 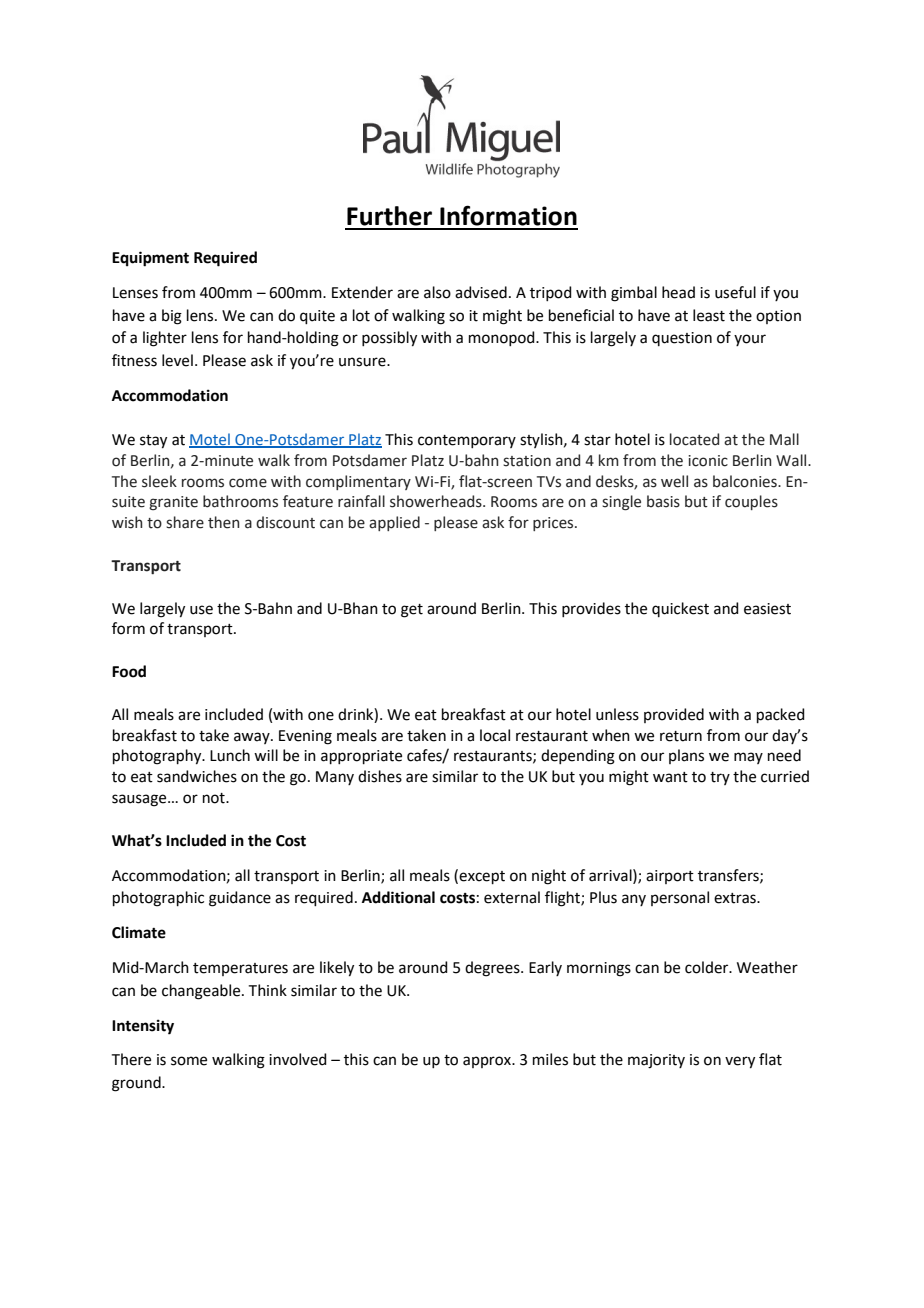 What do you see at coordinates (481, 292) in the document?
I see `advised` at bounding box center [481, 292].
